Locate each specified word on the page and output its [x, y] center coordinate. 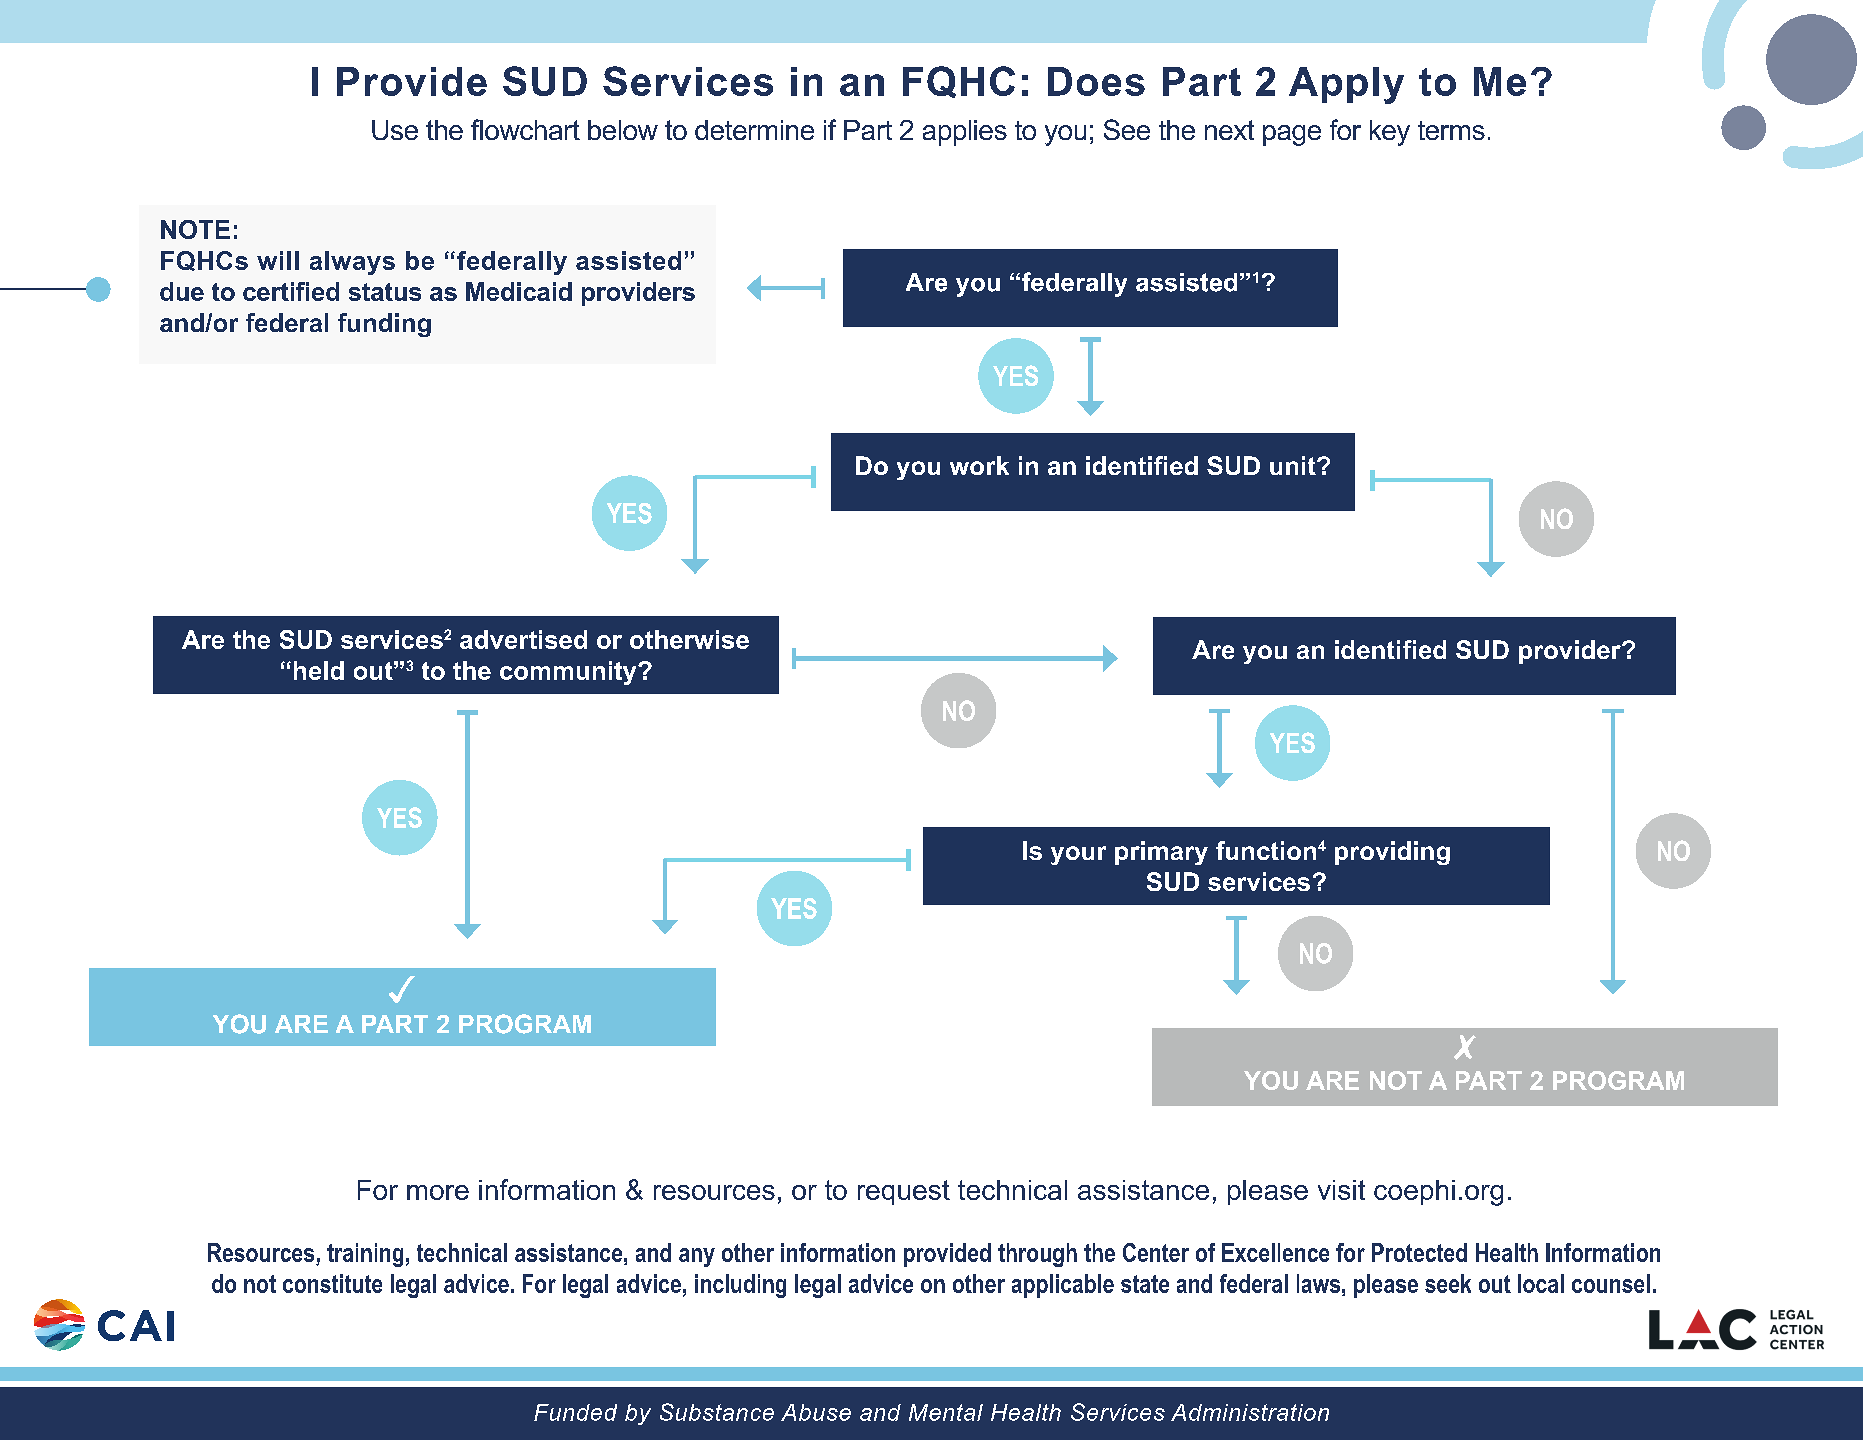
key [1390, 133]
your [1078, 855]
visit [1341, 1190]
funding [384, 325]
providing [1392, 853]
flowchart [525, 129]
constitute [332, 1283]
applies [965, 133]
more [438, 1192]
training [365, 1255]
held [319, 670]
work [979, 465]
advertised [523, 639]
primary [1161, 853]
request [904, 1192]
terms [1451, 130]
